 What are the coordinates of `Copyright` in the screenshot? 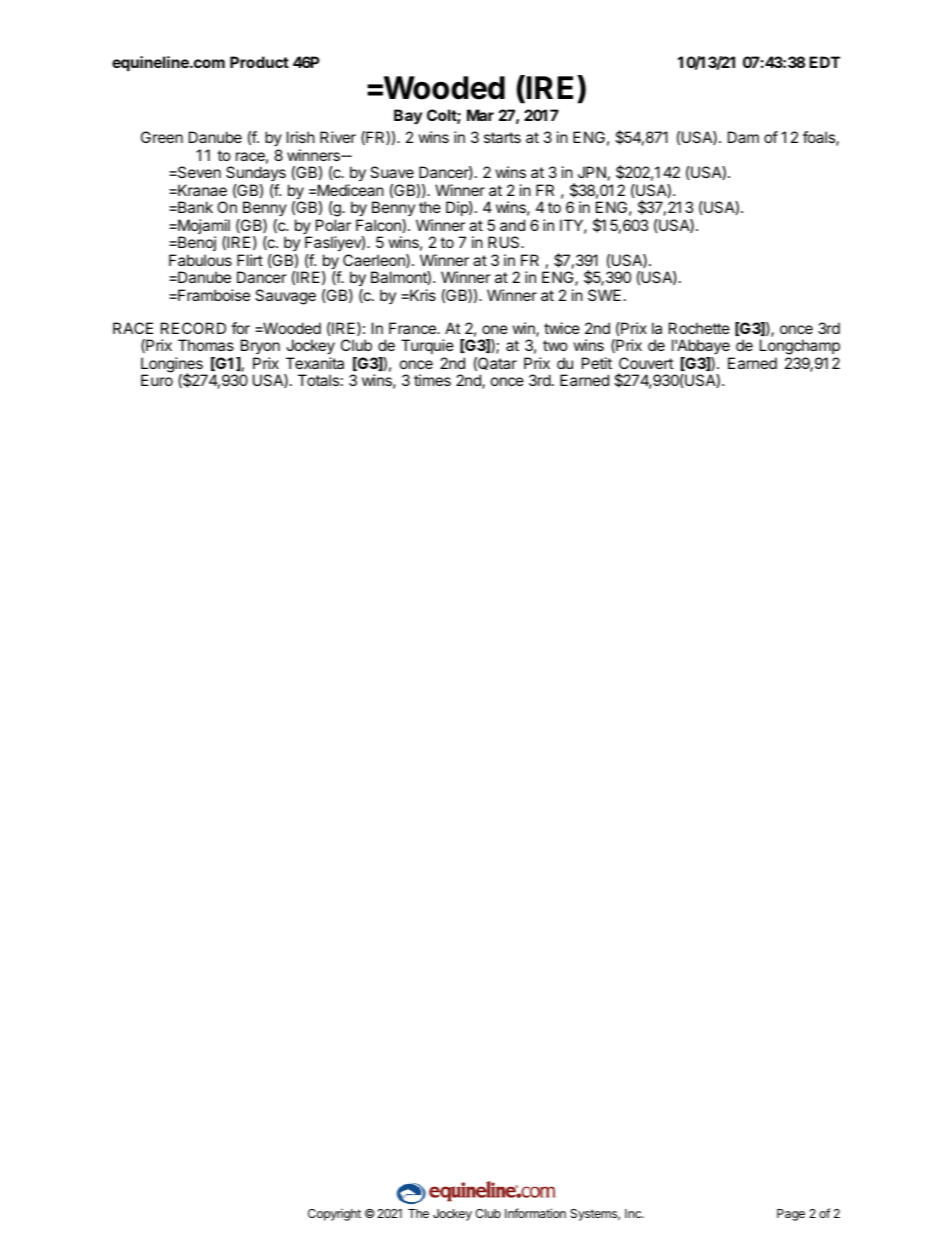 It's located at (334, 1215).
